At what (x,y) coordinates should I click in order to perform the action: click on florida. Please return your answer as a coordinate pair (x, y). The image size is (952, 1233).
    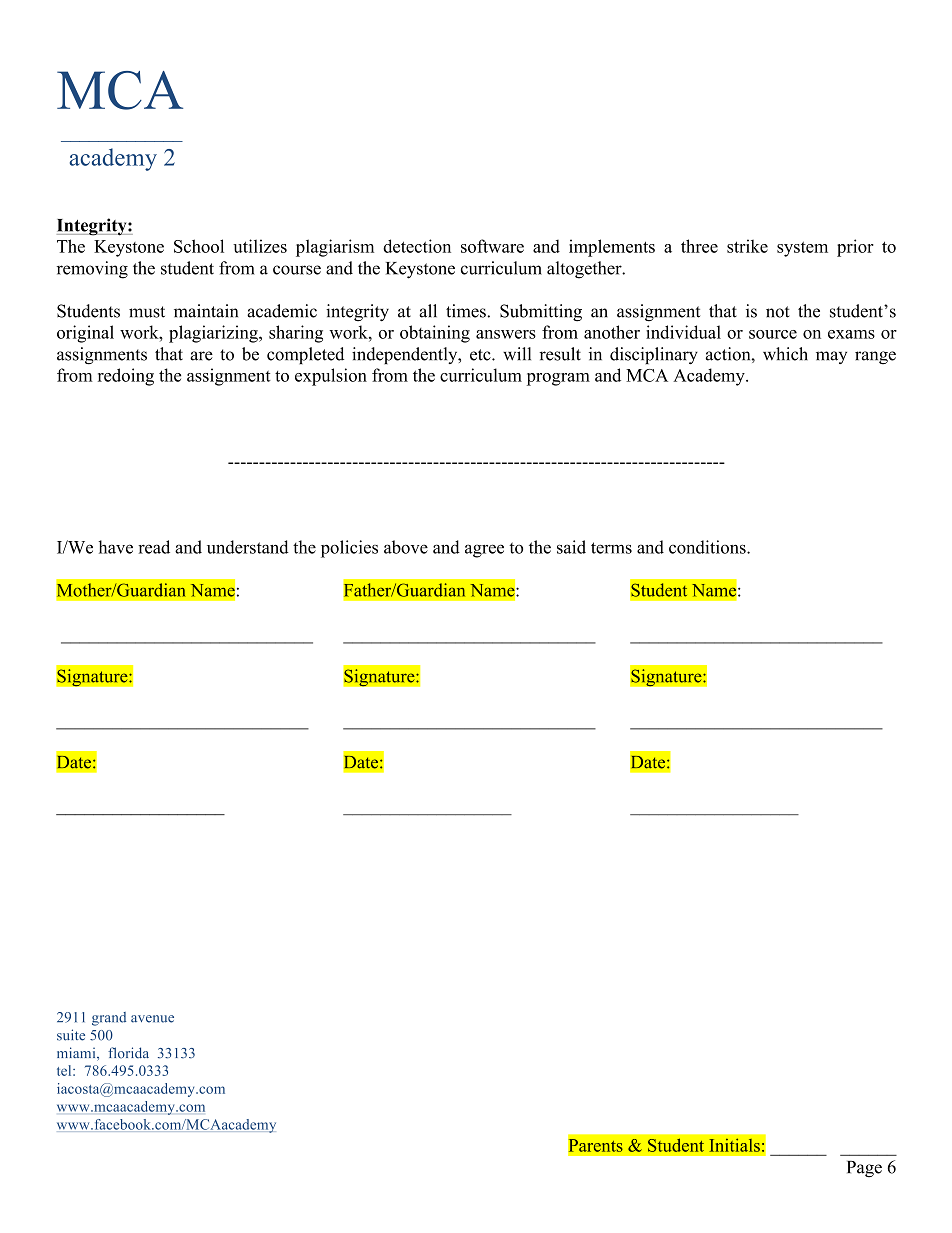
    Looking at the image, I should click on (128, 1053).
